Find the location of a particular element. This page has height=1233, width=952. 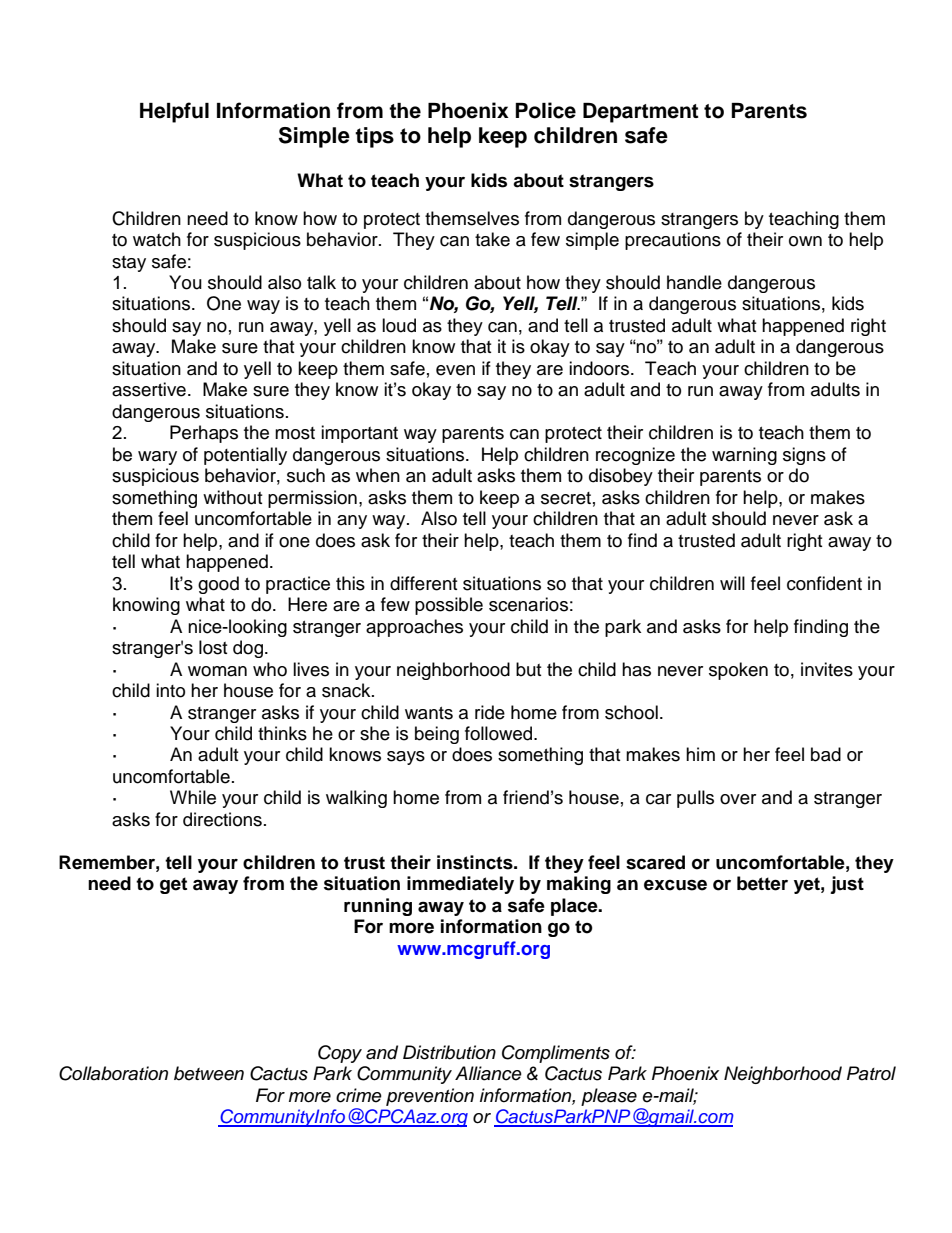

immediately is located at coordinates (460, 885).
